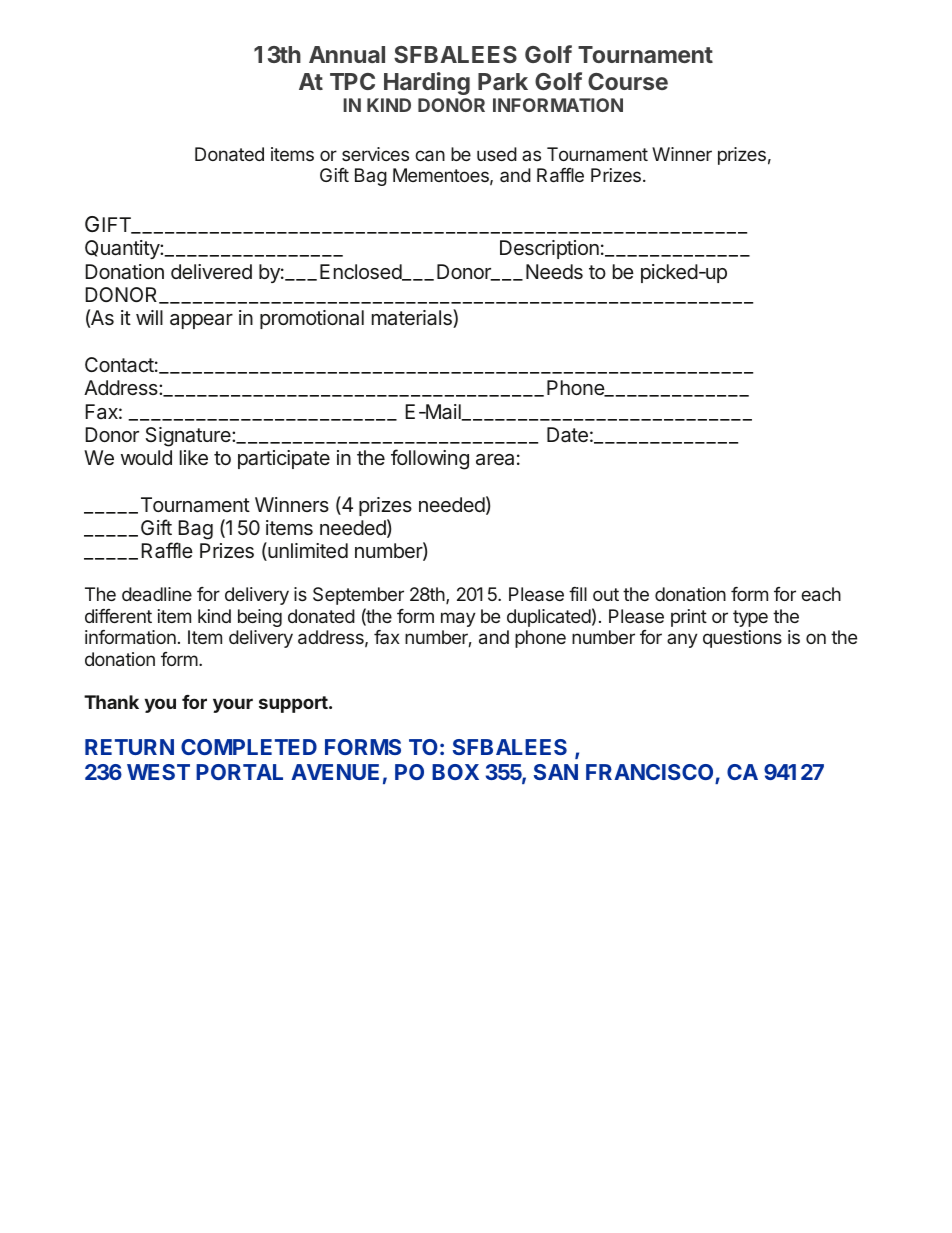  Describe the element at coordinates (628, 81) in the screenshot. I see `Course` at that location.
